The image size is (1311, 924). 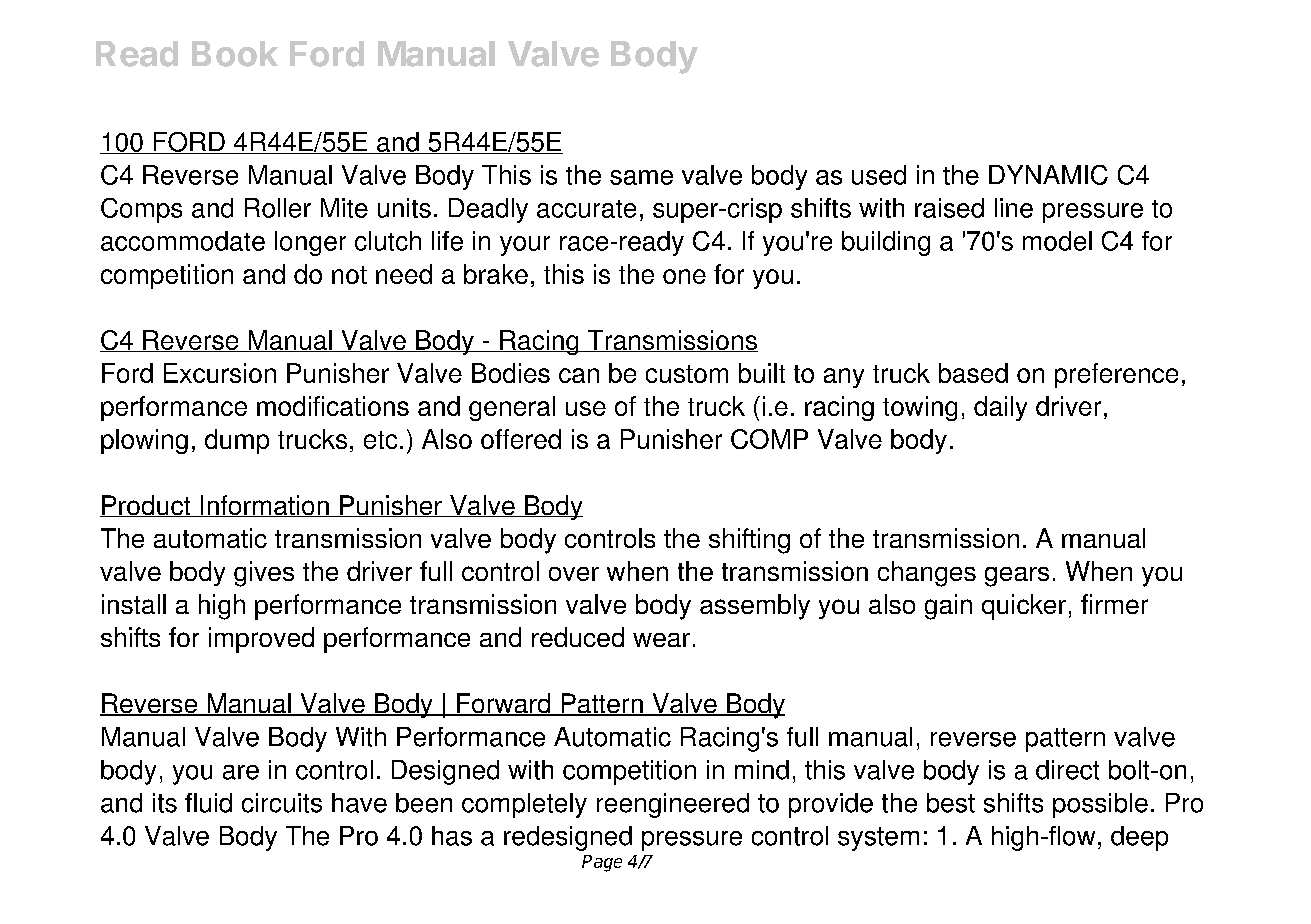 What do you see at coordinates (521, 439) in the screenshot?
I see `offered` at bounding box center [521, 439].
